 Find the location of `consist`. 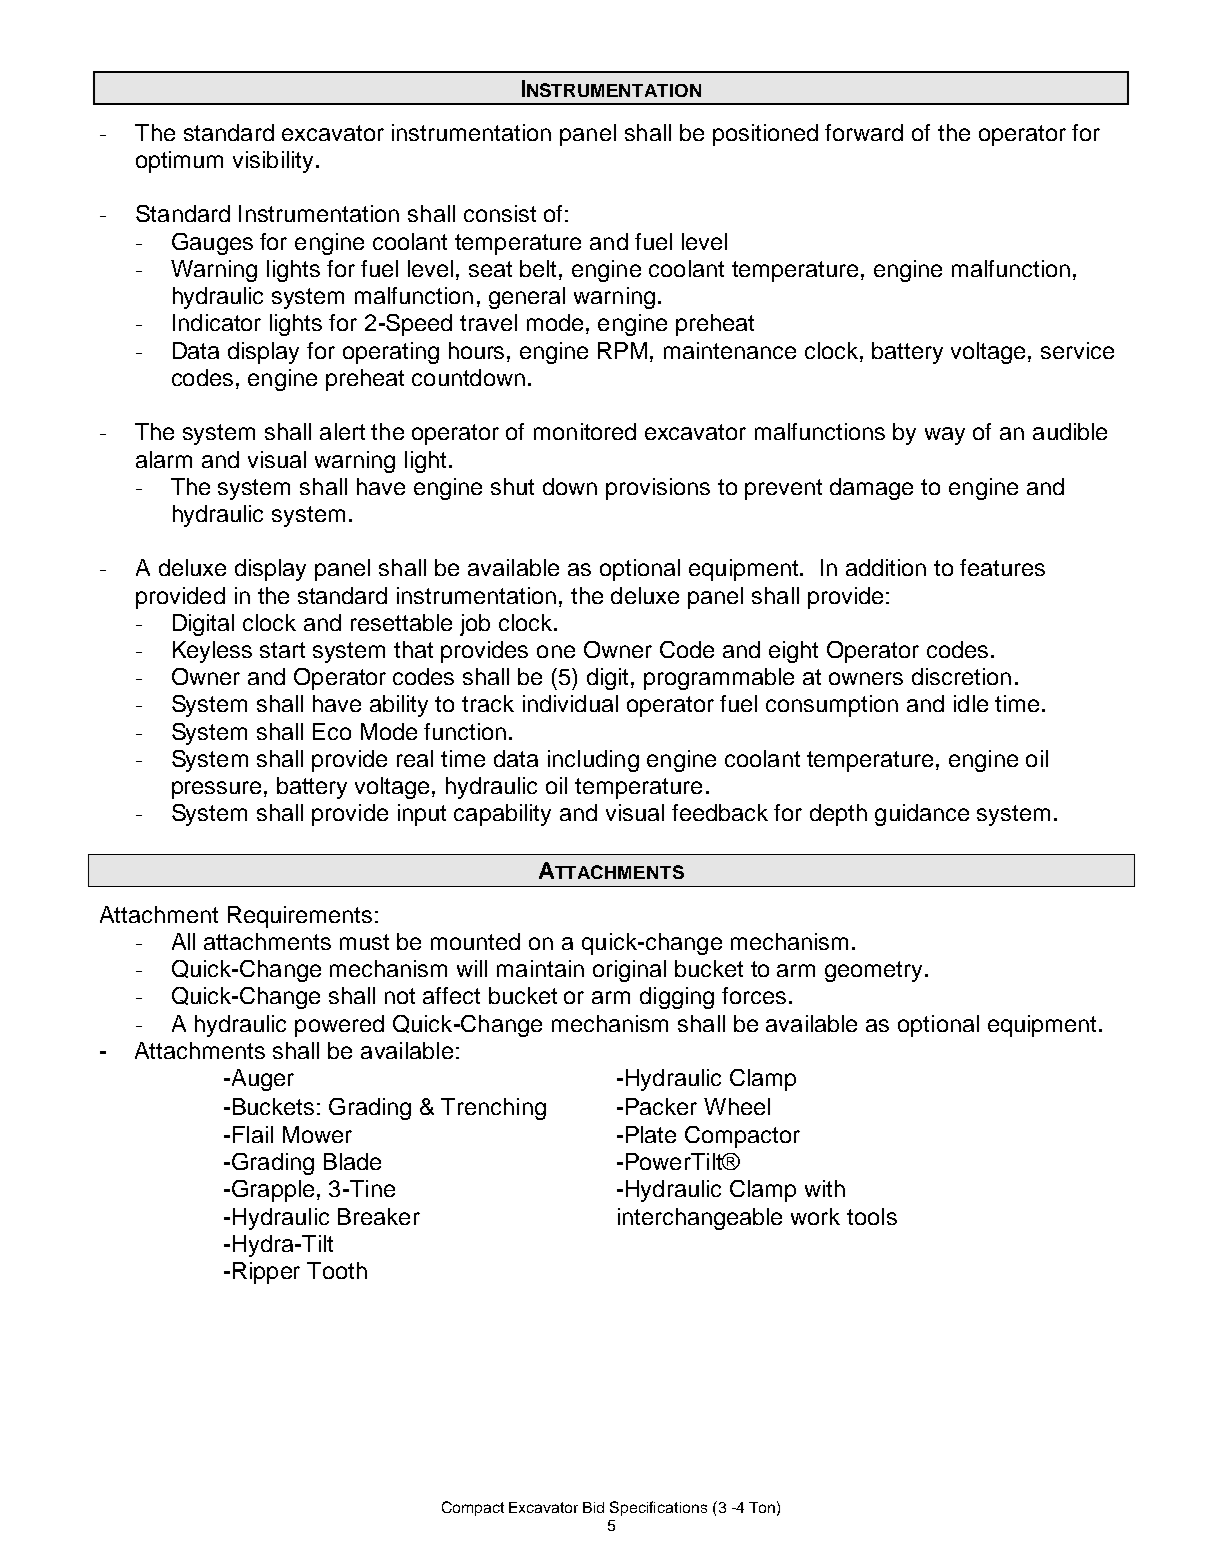

consist is located at coordinates (500, 213).
